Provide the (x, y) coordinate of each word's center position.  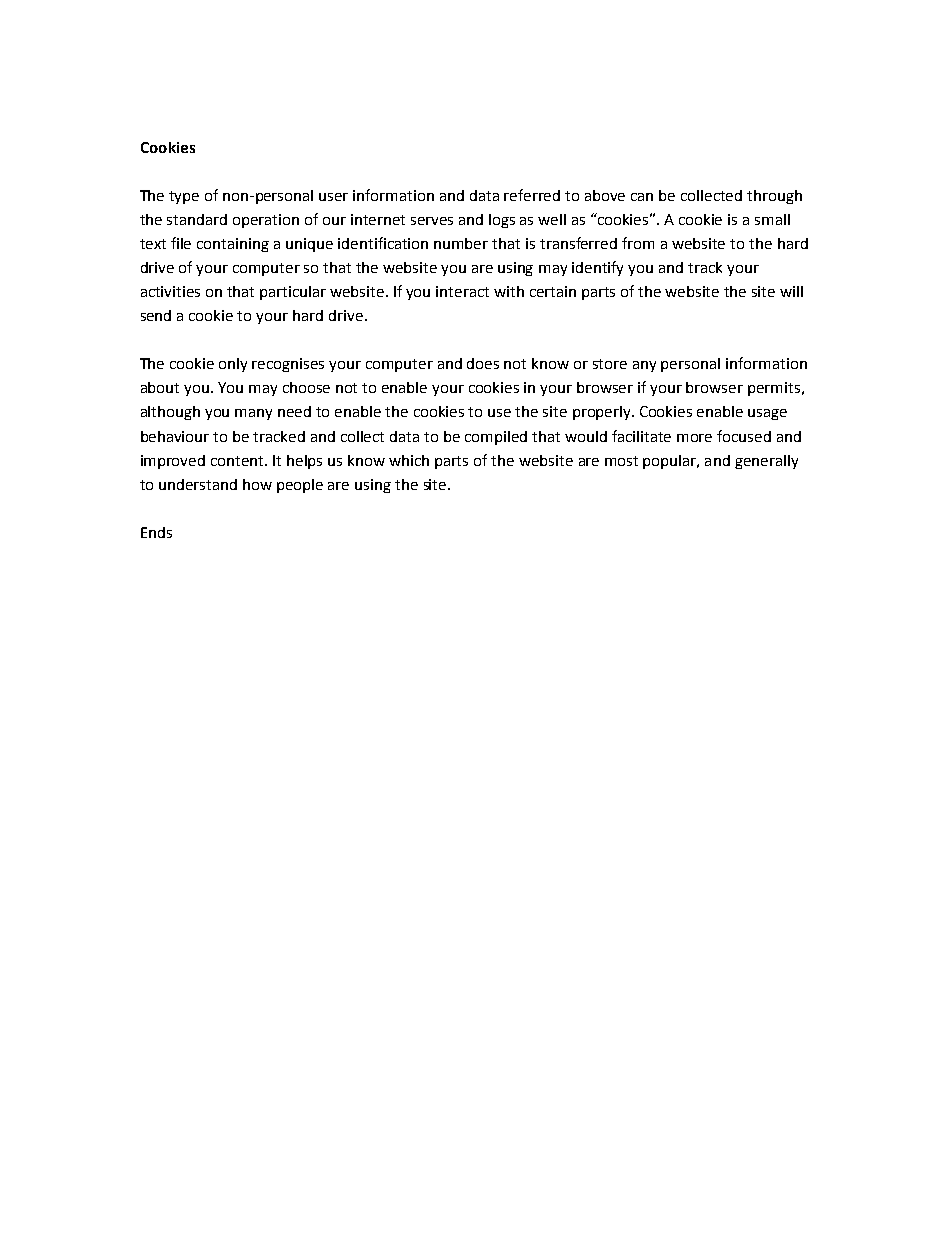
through (774, 197)
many (253, 414)
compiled (496, 438)
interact (462, 291)
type (184, 197)
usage (767, 414)
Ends (156, 532)
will (791, 291)
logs (502, 221)
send (156, 315)
